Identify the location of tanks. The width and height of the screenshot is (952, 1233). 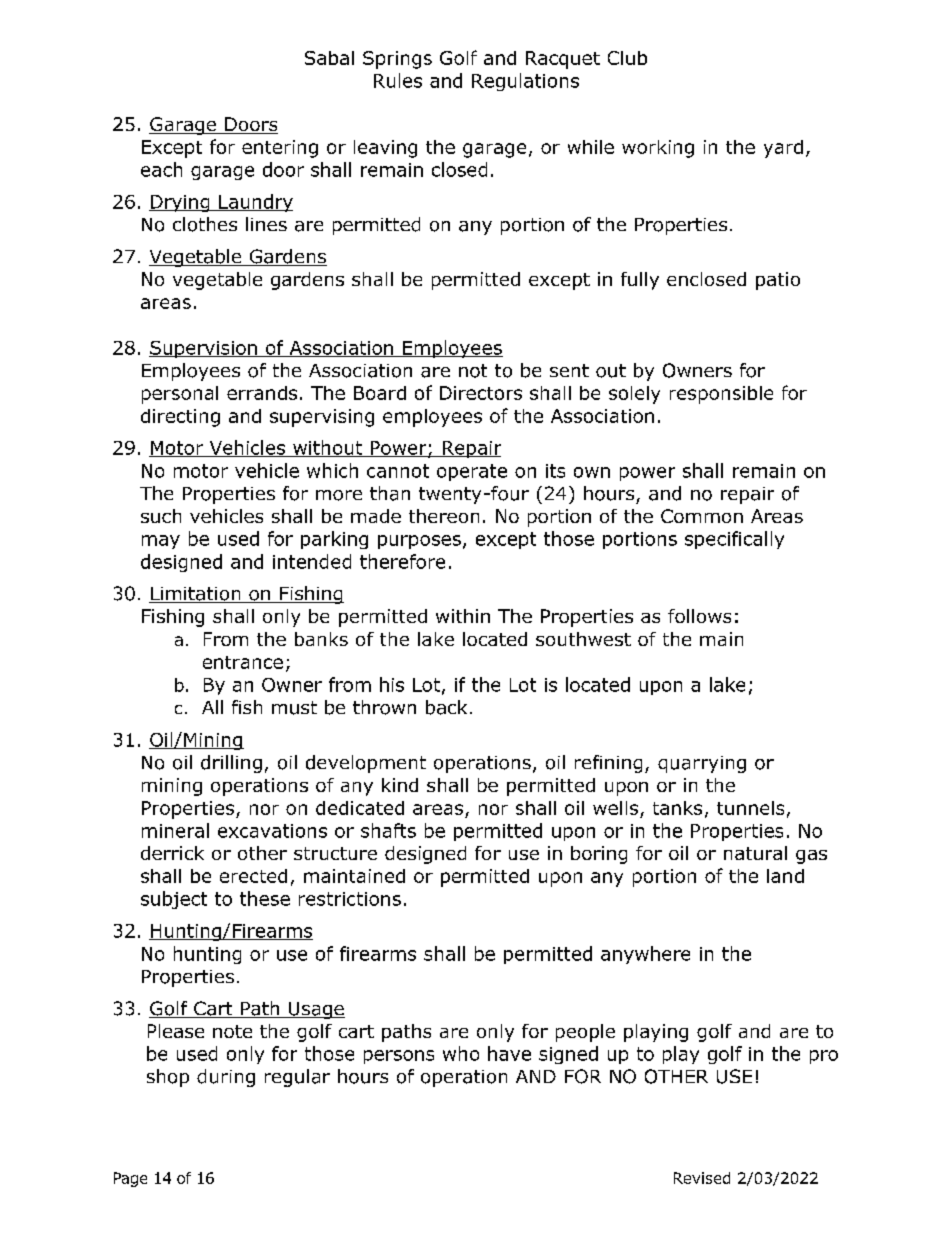
(677, 808).
